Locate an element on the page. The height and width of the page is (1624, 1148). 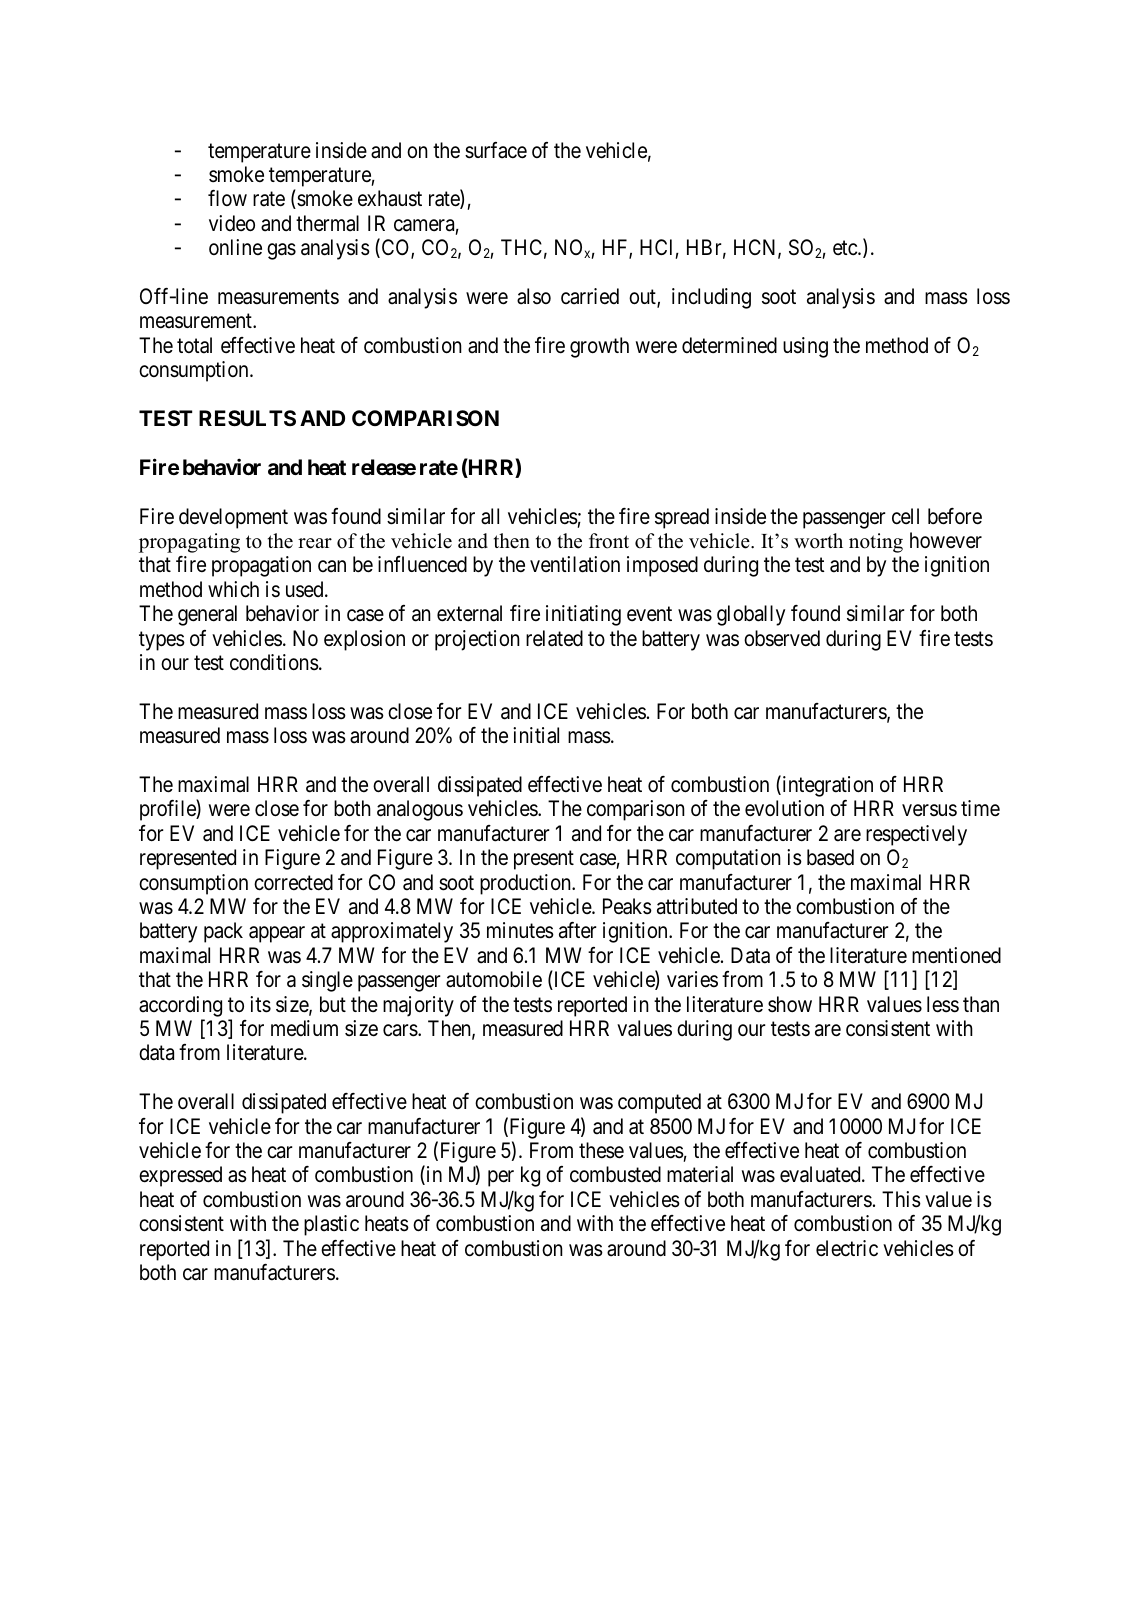
plastic is located at coordinates (331, 1225).
